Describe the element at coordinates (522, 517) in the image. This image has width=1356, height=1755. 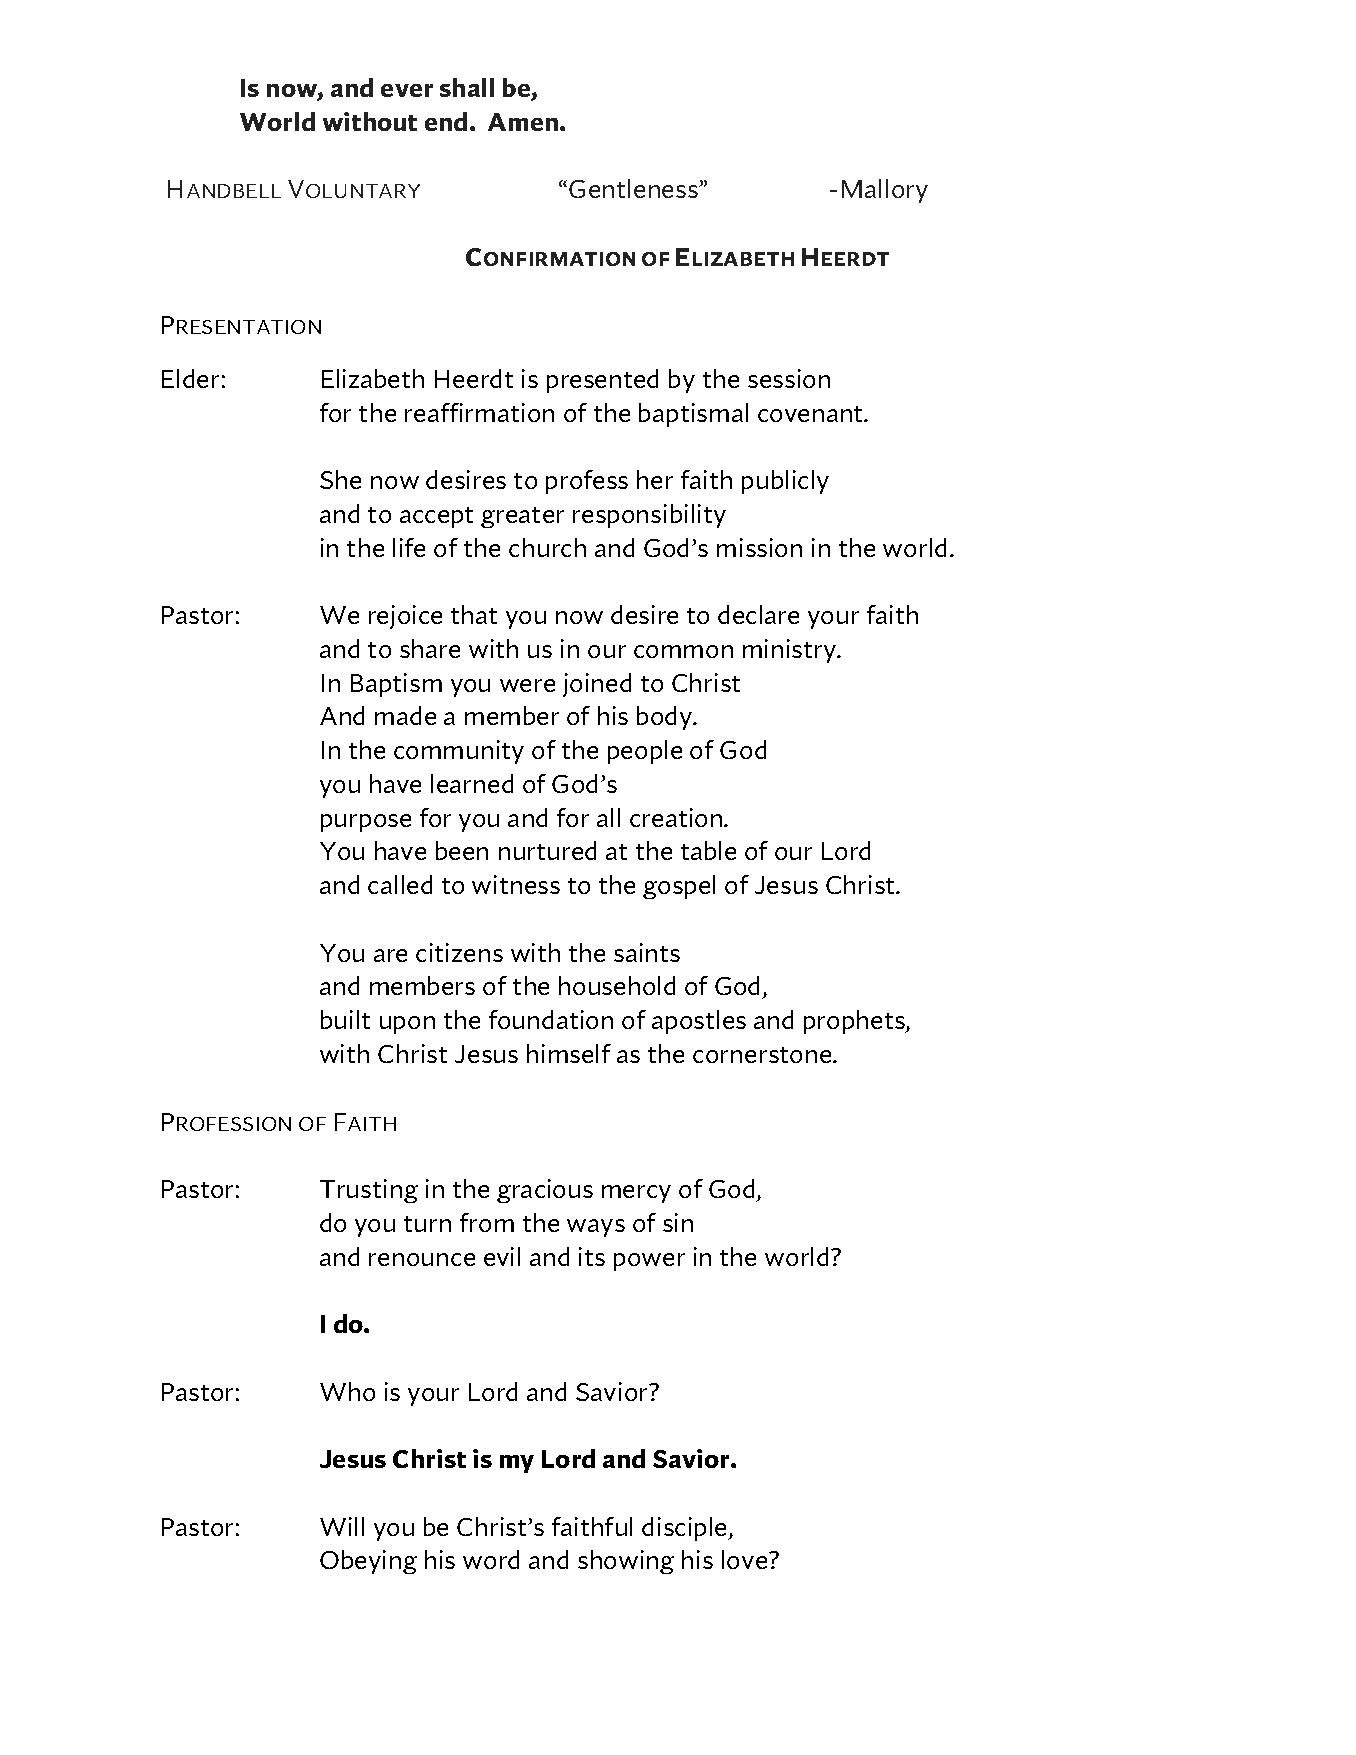
I see `greater` at that location.
